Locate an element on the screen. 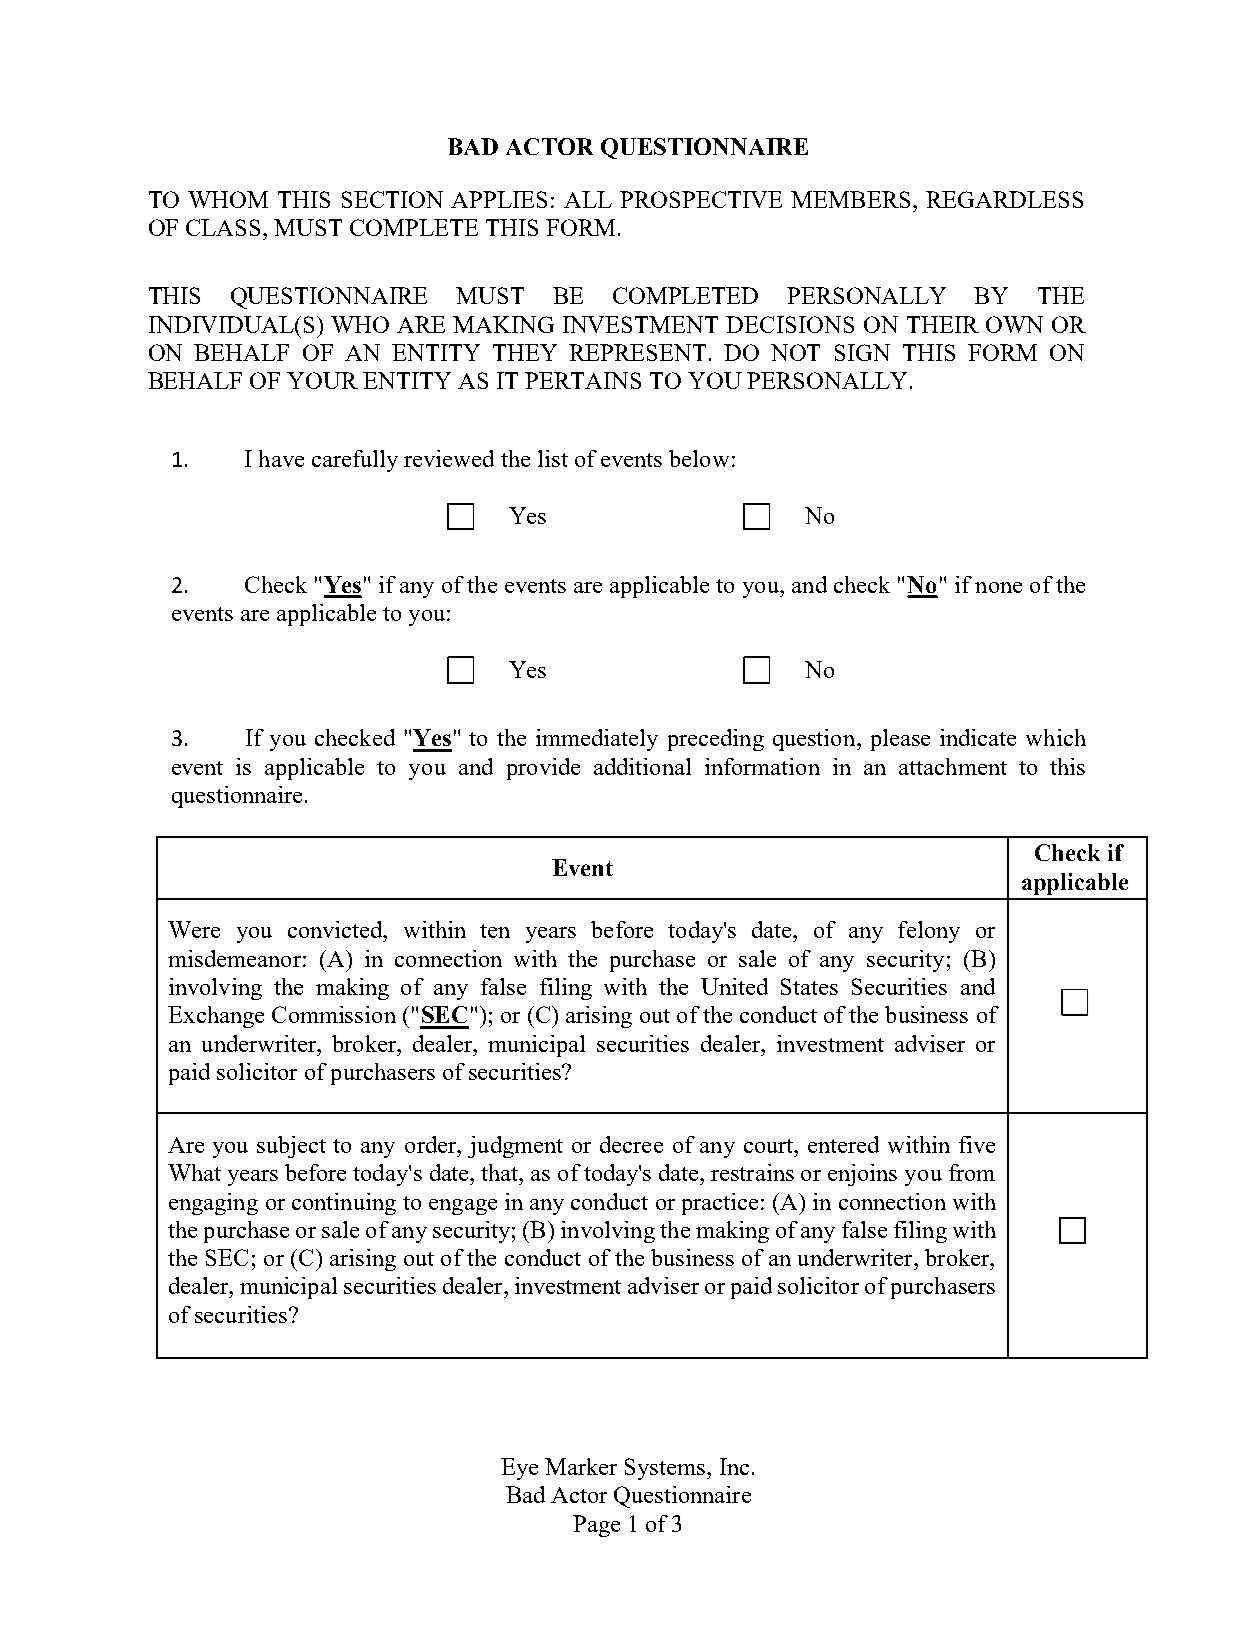  from is located at coordinates (972, 1172).
